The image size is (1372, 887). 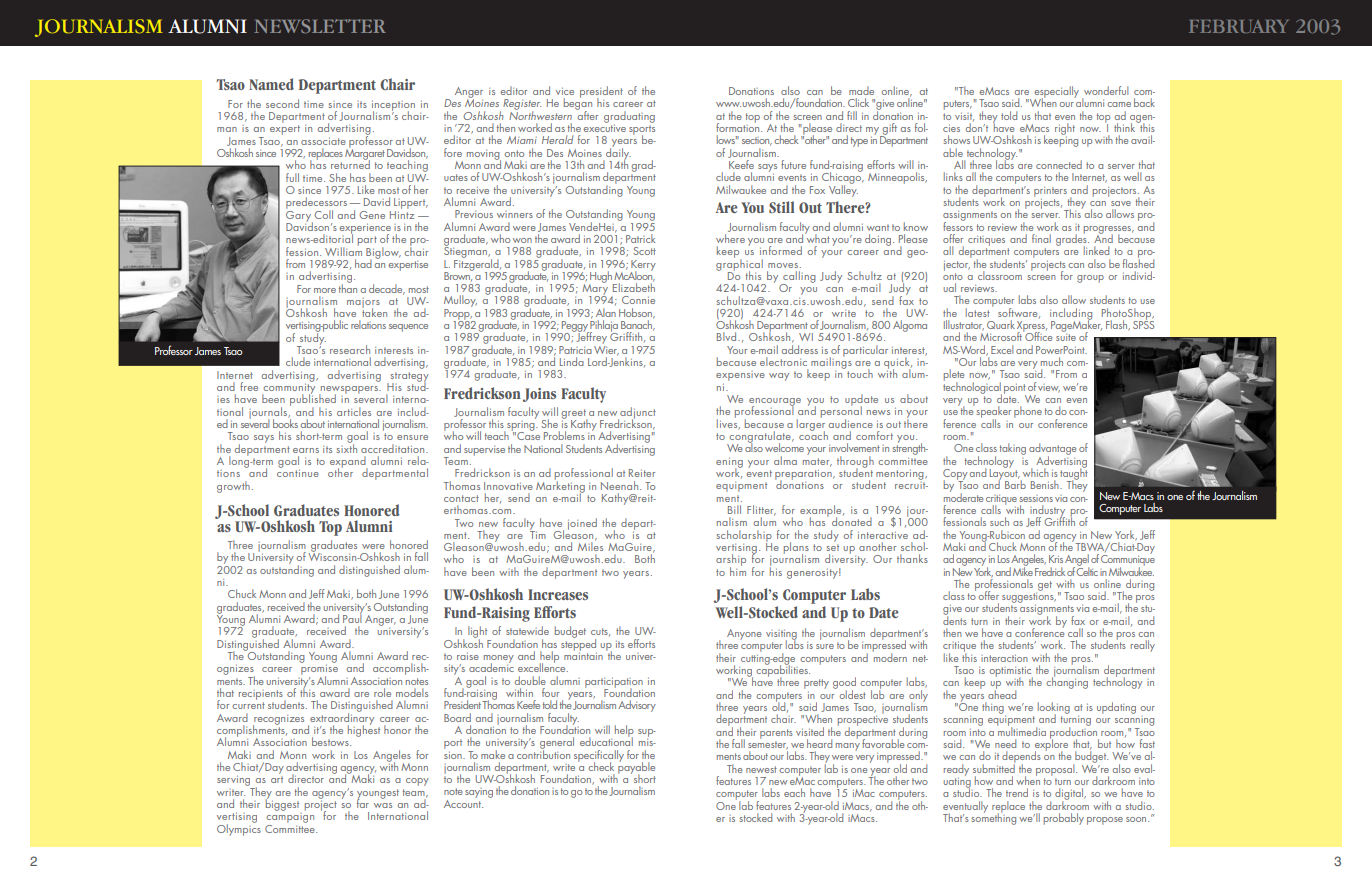 What do you see at coordinates (271, 84) in the screenshot?
I see `Named` at bounding box center [271, 84].
